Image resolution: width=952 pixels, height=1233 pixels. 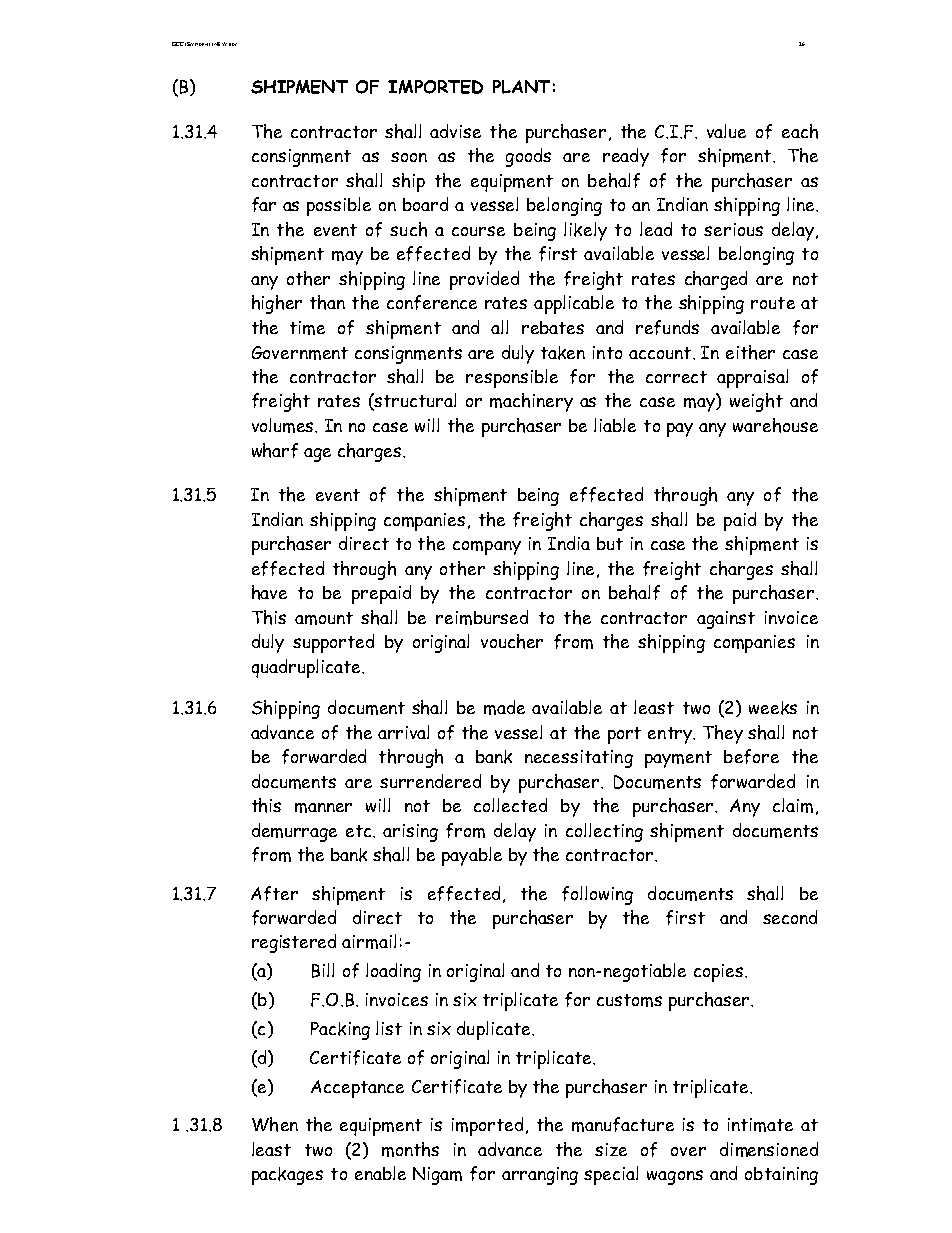 I want to click on value, so click(x=726, y=131).
